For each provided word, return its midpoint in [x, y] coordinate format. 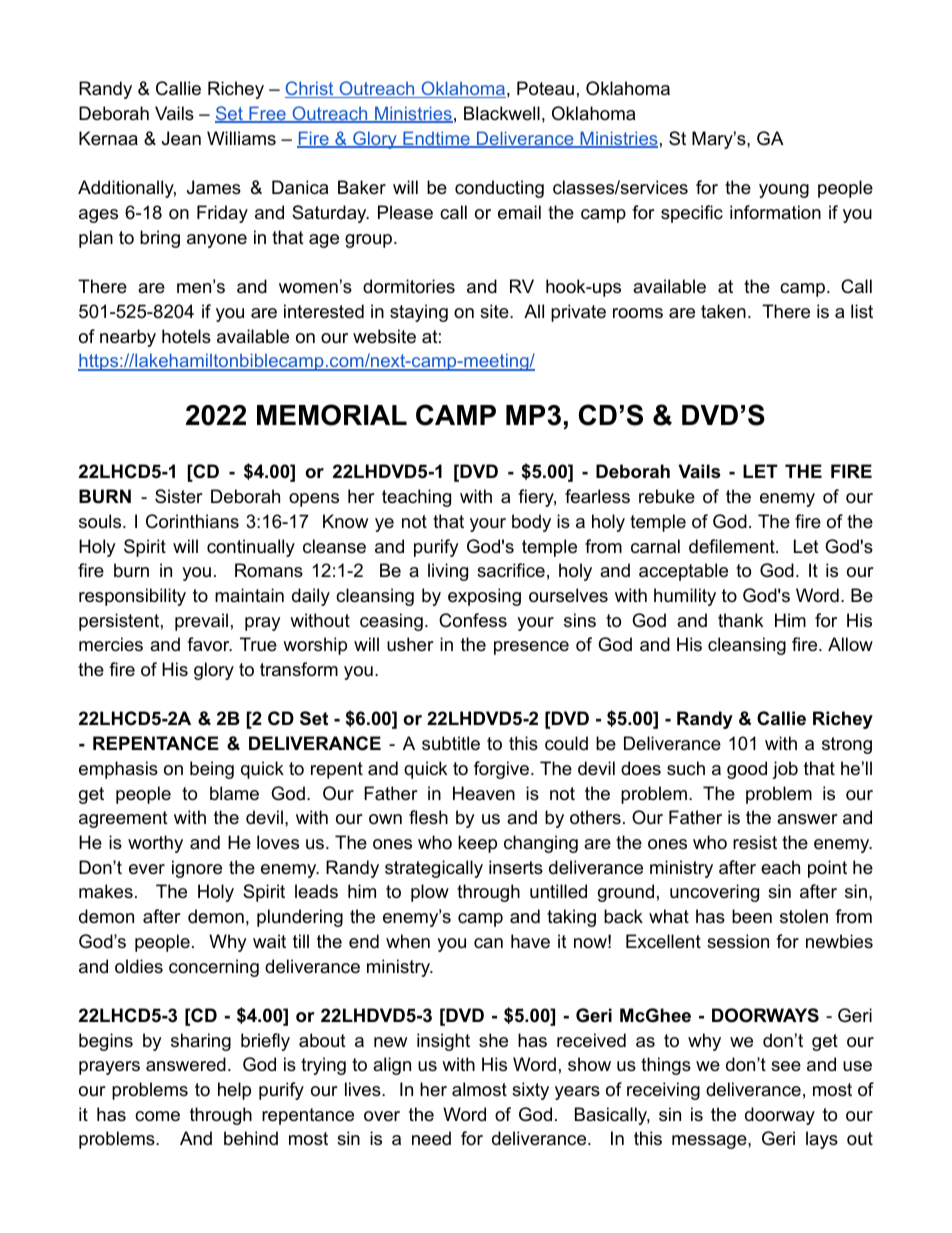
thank [740, 620]
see [786, 1066]
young [784, 191]
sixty [530, 1091]
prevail [201, 622]
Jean [181, 138]
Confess [473, 620]
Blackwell [502, 113]
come [157, 1116]
